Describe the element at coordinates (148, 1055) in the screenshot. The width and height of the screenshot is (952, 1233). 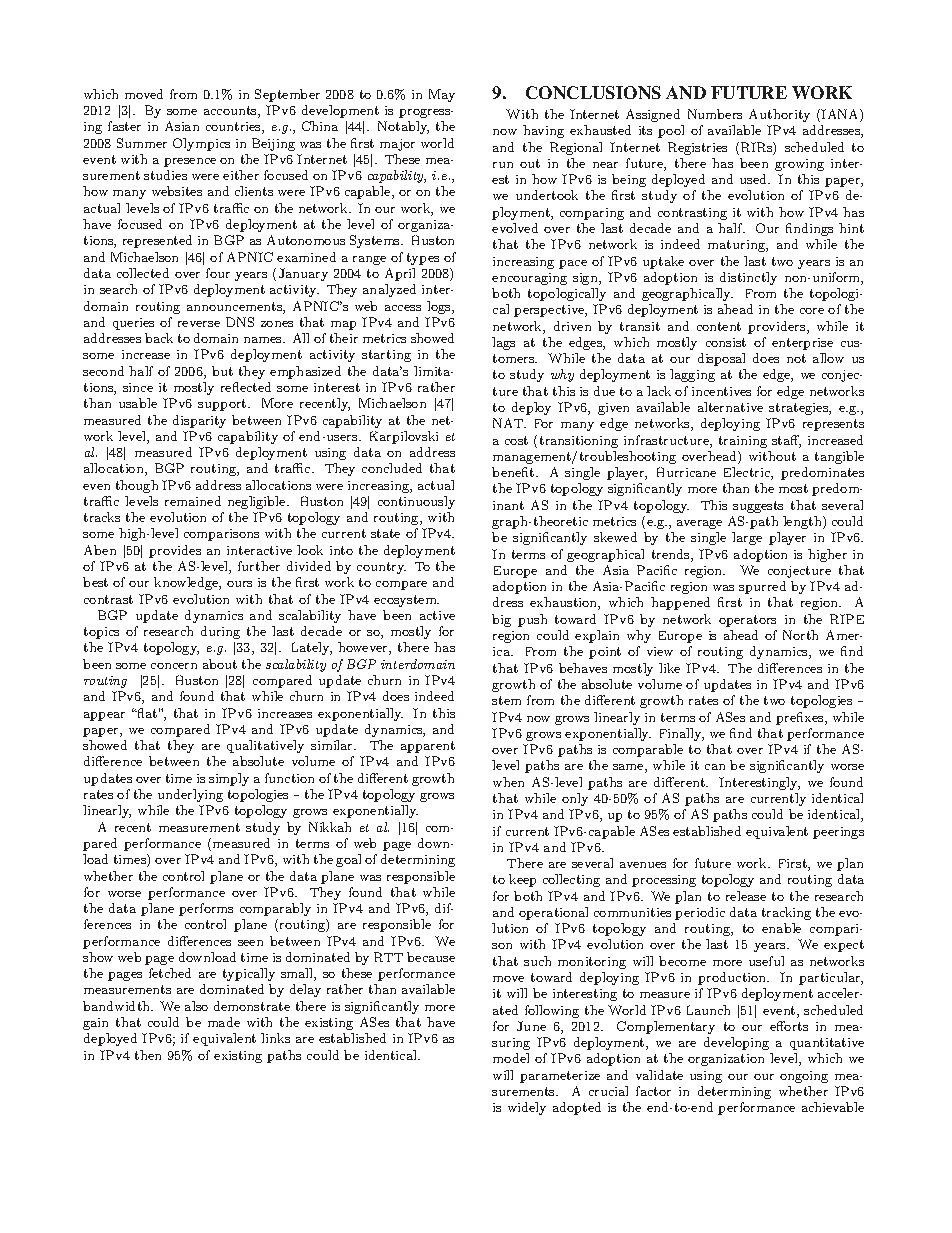
I see `then` at that location.
